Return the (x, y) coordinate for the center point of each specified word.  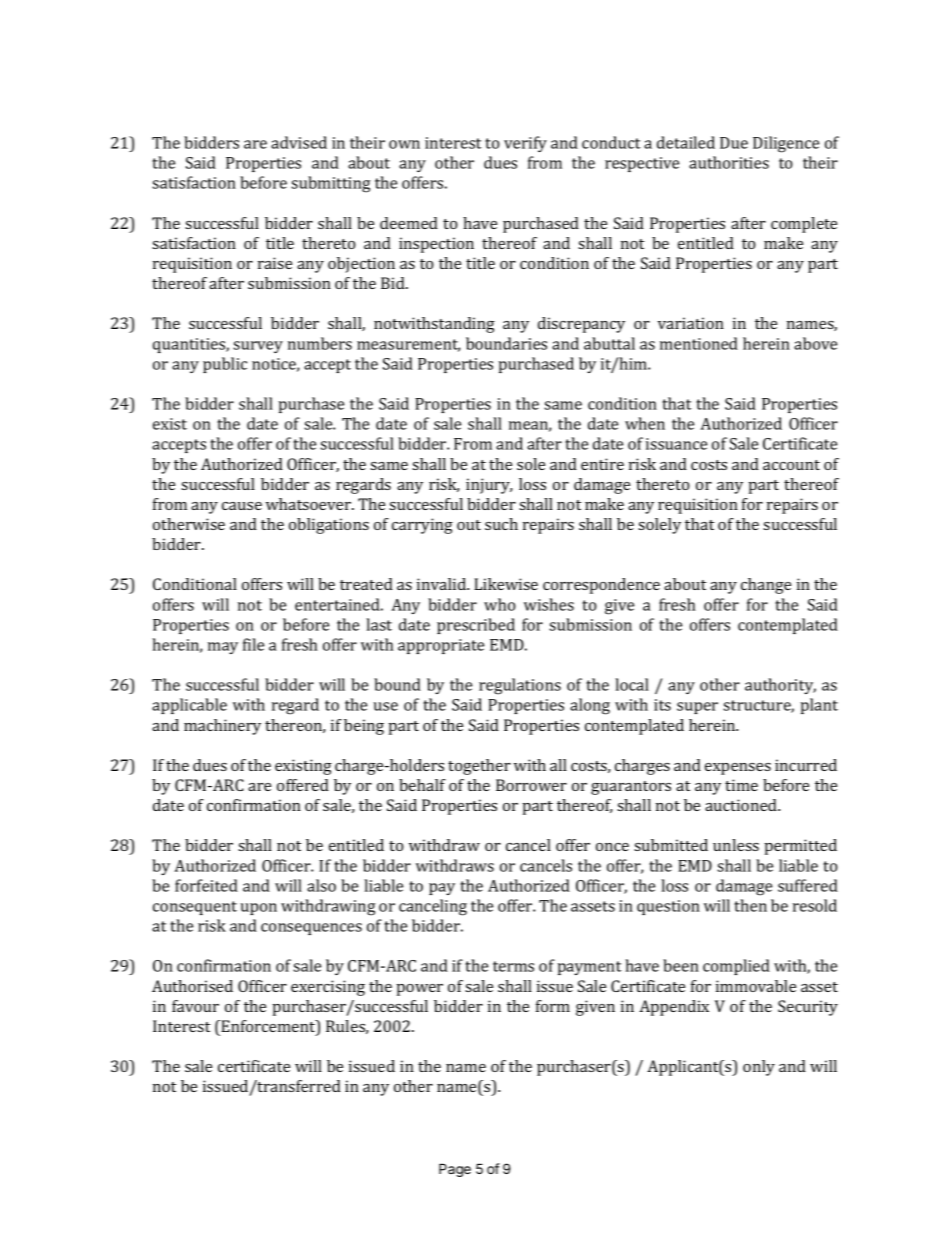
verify (525, 144)
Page (455, 1170)
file (253, 644)
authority (780, 686)
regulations (520, 686)
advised (299, 142)
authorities (729, 162)
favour (195, 1006)
